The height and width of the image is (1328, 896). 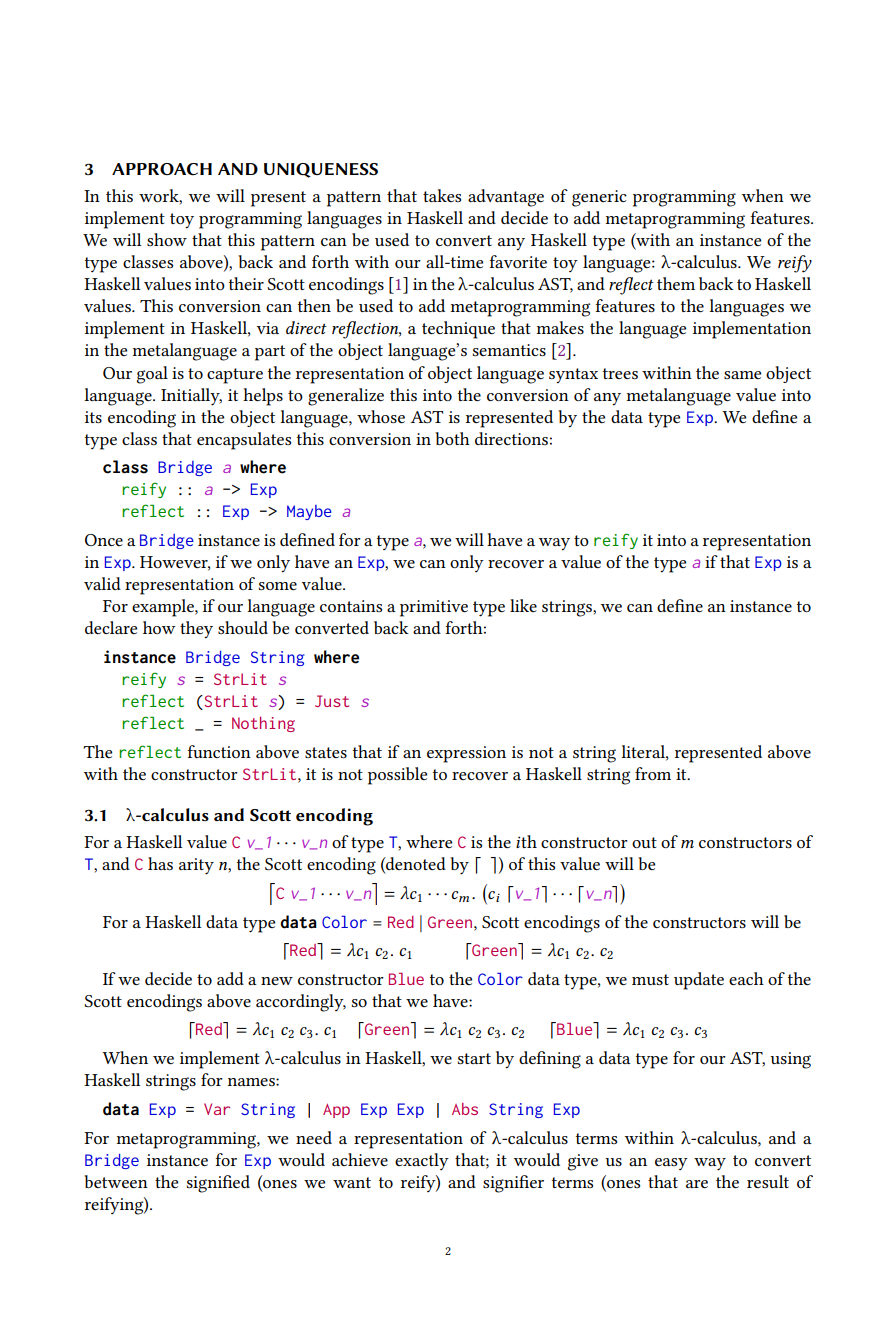 What do you see at coordinates (196, 866) in the image?
I see `arity` at bounding box center [196, 866].
